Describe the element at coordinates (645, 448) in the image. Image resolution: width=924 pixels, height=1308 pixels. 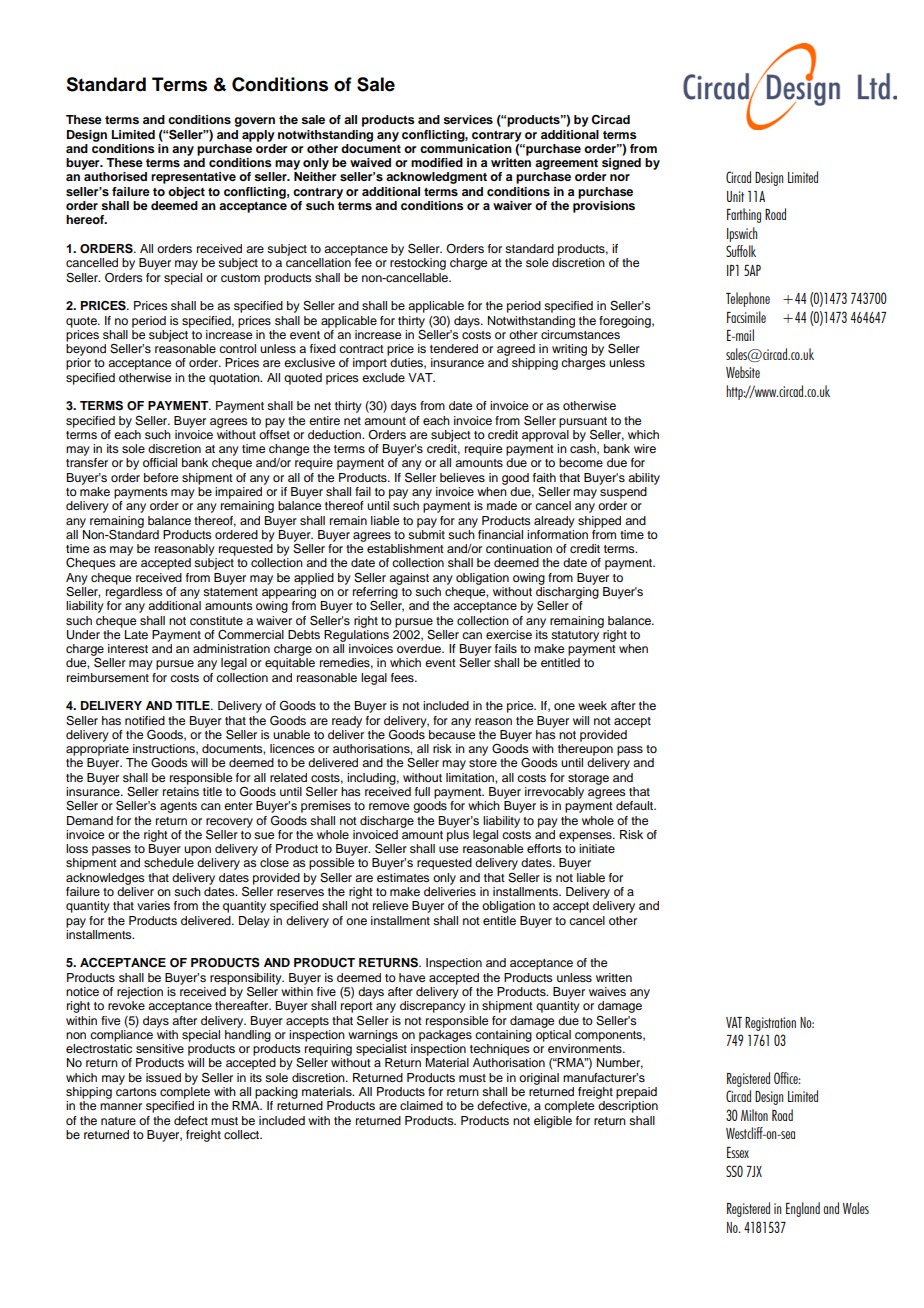
I see `wire` at that location.
